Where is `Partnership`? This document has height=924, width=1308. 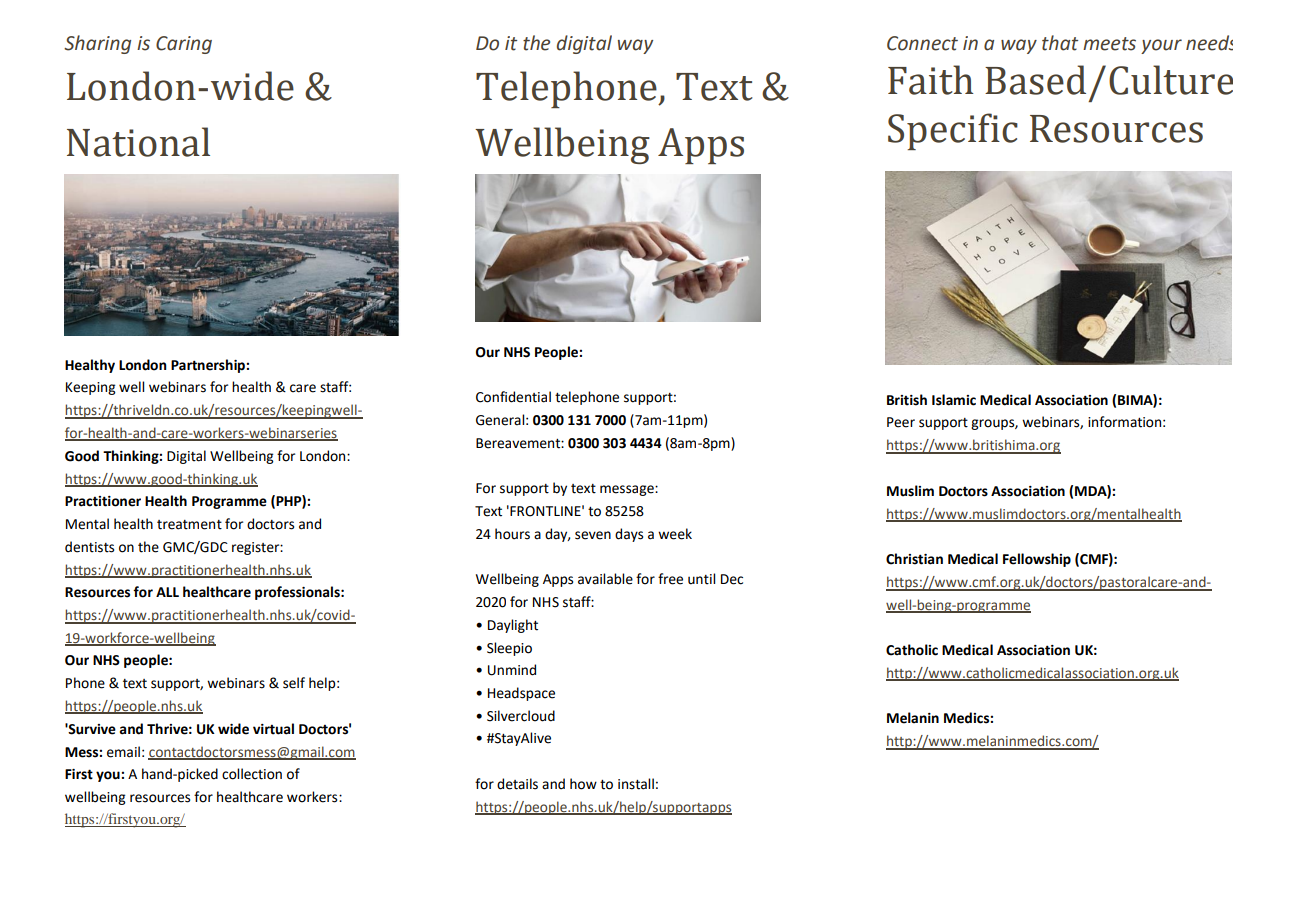 Partnership is located at coordinates (209, 366).
